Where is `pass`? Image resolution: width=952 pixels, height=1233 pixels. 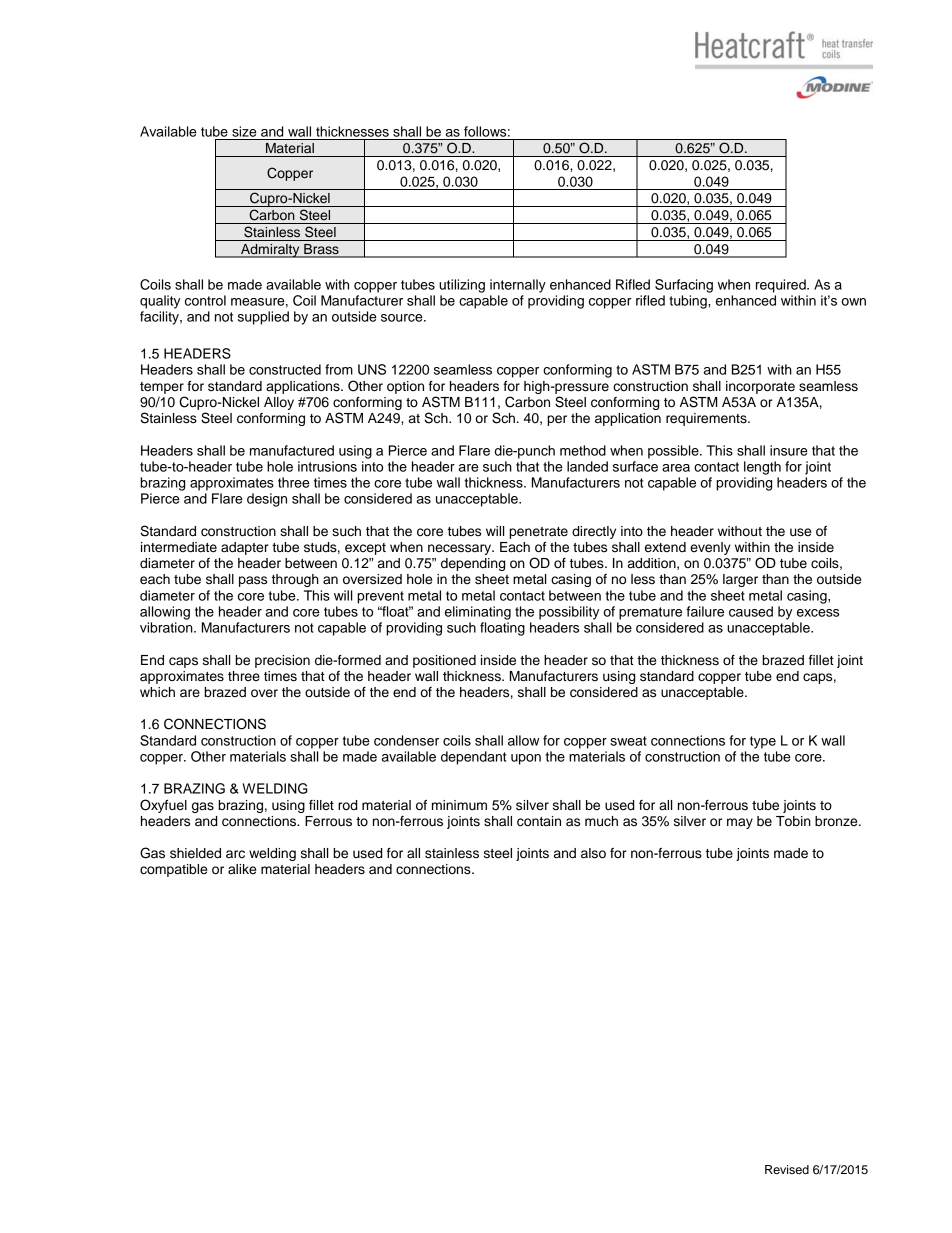
pass is located at coordinates (253, 581).
